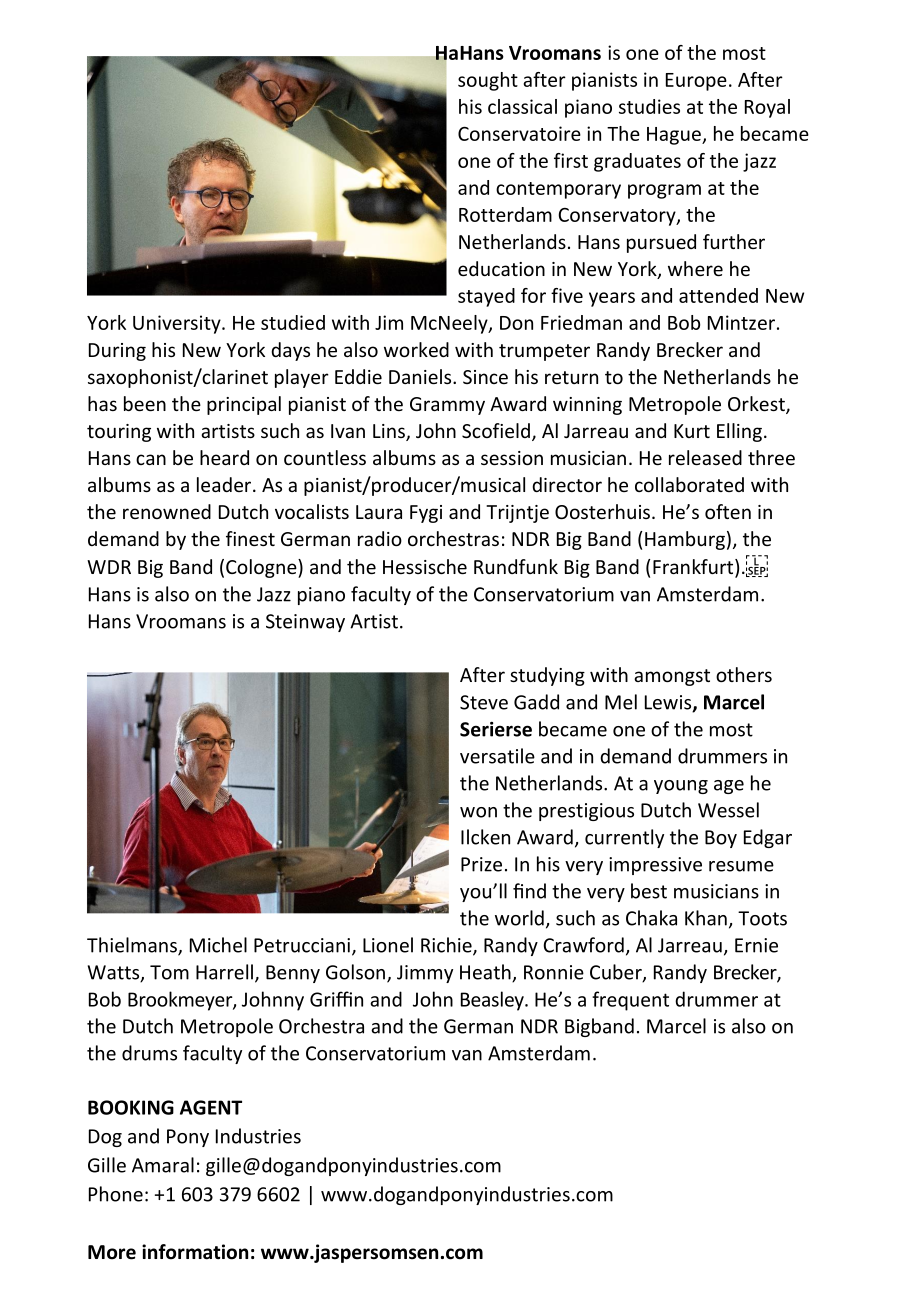  I want to click on sought, so click(488, 81).
